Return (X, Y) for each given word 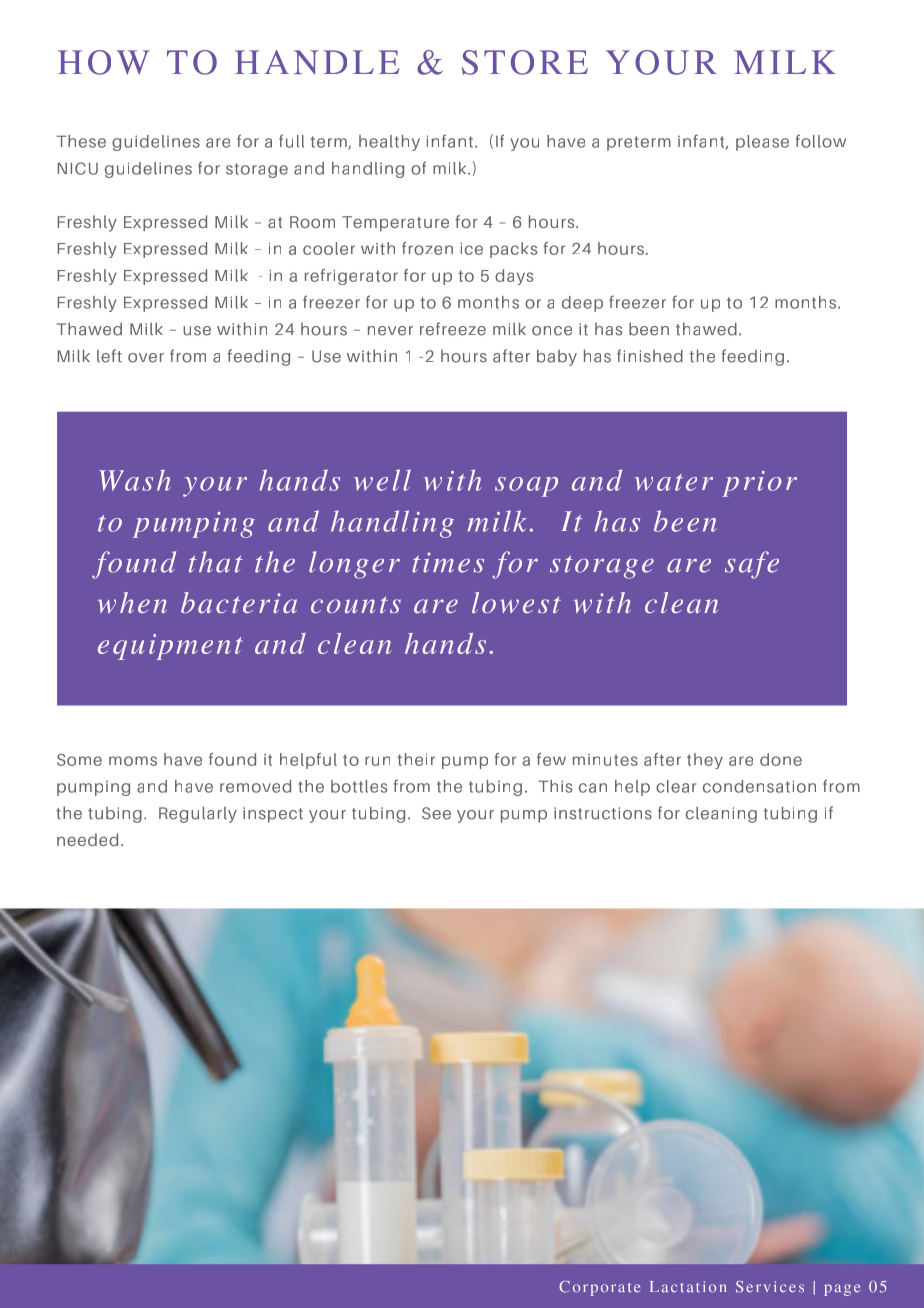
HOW (104, 62)
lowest (516, 602)
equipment (170, 647)
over (146, 358)
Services (770, 1287)
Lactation (688, 1287)
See (436, 813)
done (781, 759)
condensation (759, 786)
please (762, 143)
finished (650, 356)
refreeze (453, 329)
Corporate (599, 1288)
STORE (525, 62)
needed (87, 839)
